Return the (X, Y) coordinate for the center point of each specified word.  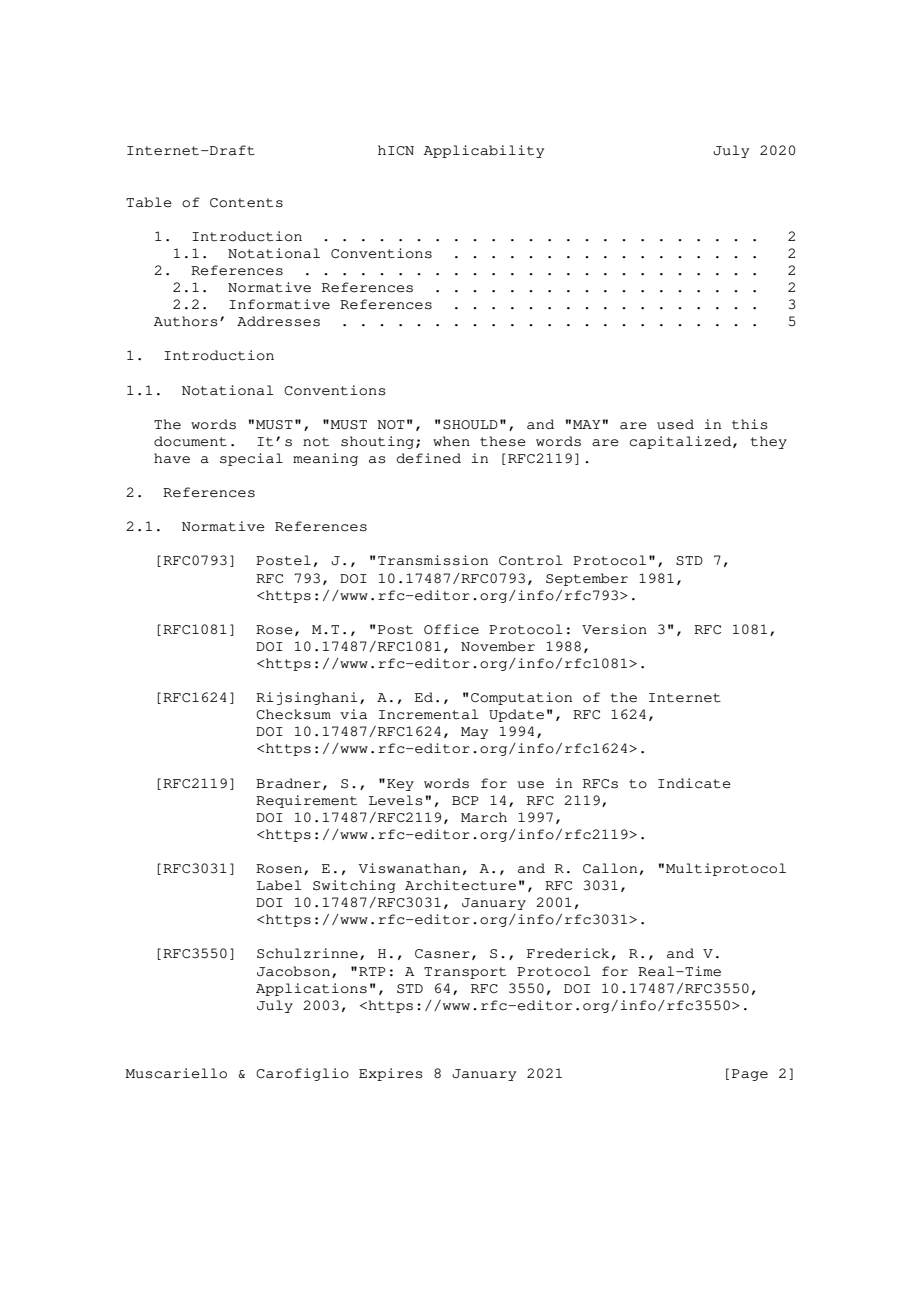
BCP (465, 800)
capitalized (682, 442)
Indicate (694, 783)
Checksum (293, 714)
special (251, 459)
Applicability (483, 151)
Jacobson (293, 971)
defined (429, 458)
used (675, 424)
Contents (246, 203)
